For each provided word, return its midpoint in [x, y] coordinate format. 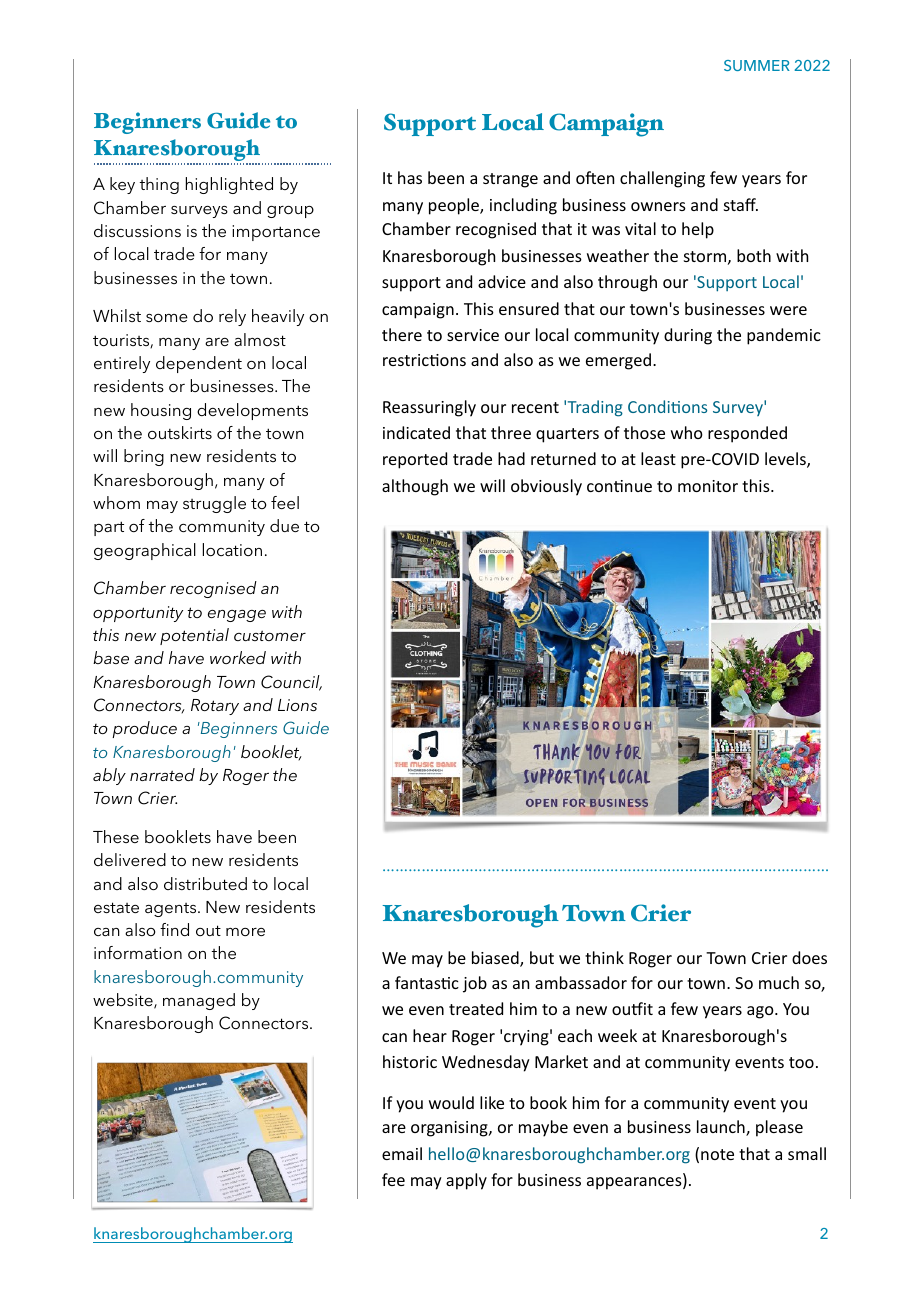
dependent [199, 364]
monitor [708, 486]
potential [194, 636]
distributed [205, 883]
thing [159, 185]
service [473, 335]
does [809, 957]
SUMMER [757, 65]
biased [496, 959]
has [410, 177]
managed [199, 1001]
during [688, 336]
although [415, 487]
